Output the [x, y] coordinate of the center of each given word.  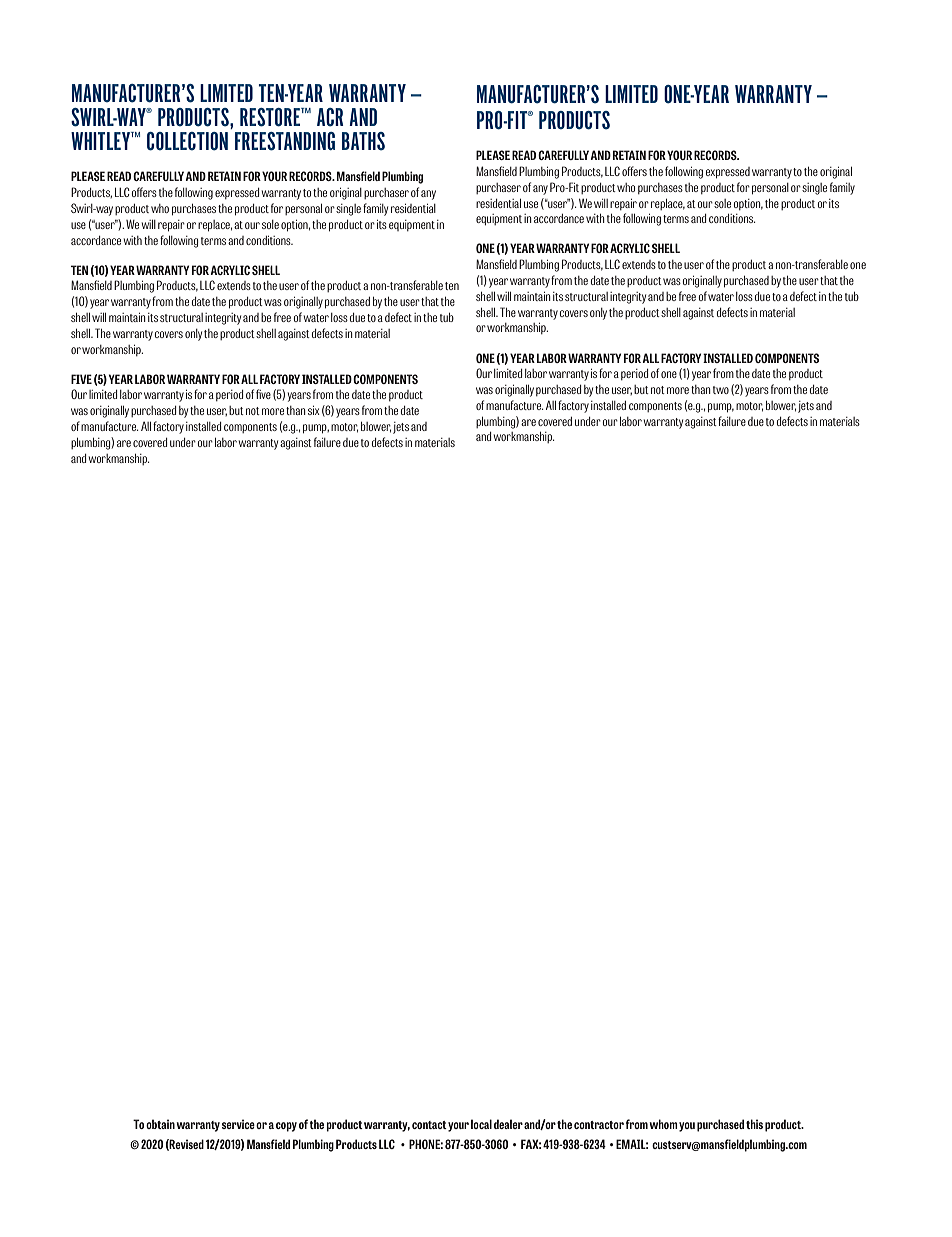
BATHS [363, 141]
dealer [508, 1124]
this [754, 1124]
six [313, 410]
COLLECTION [187, 141]
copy [286, 1127]
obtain [160, 1124]
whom [663, 1124]
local [481, 1124]
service [238, 1124]
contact [429, 1125]
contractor [599, 1125]
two [721, 390]
